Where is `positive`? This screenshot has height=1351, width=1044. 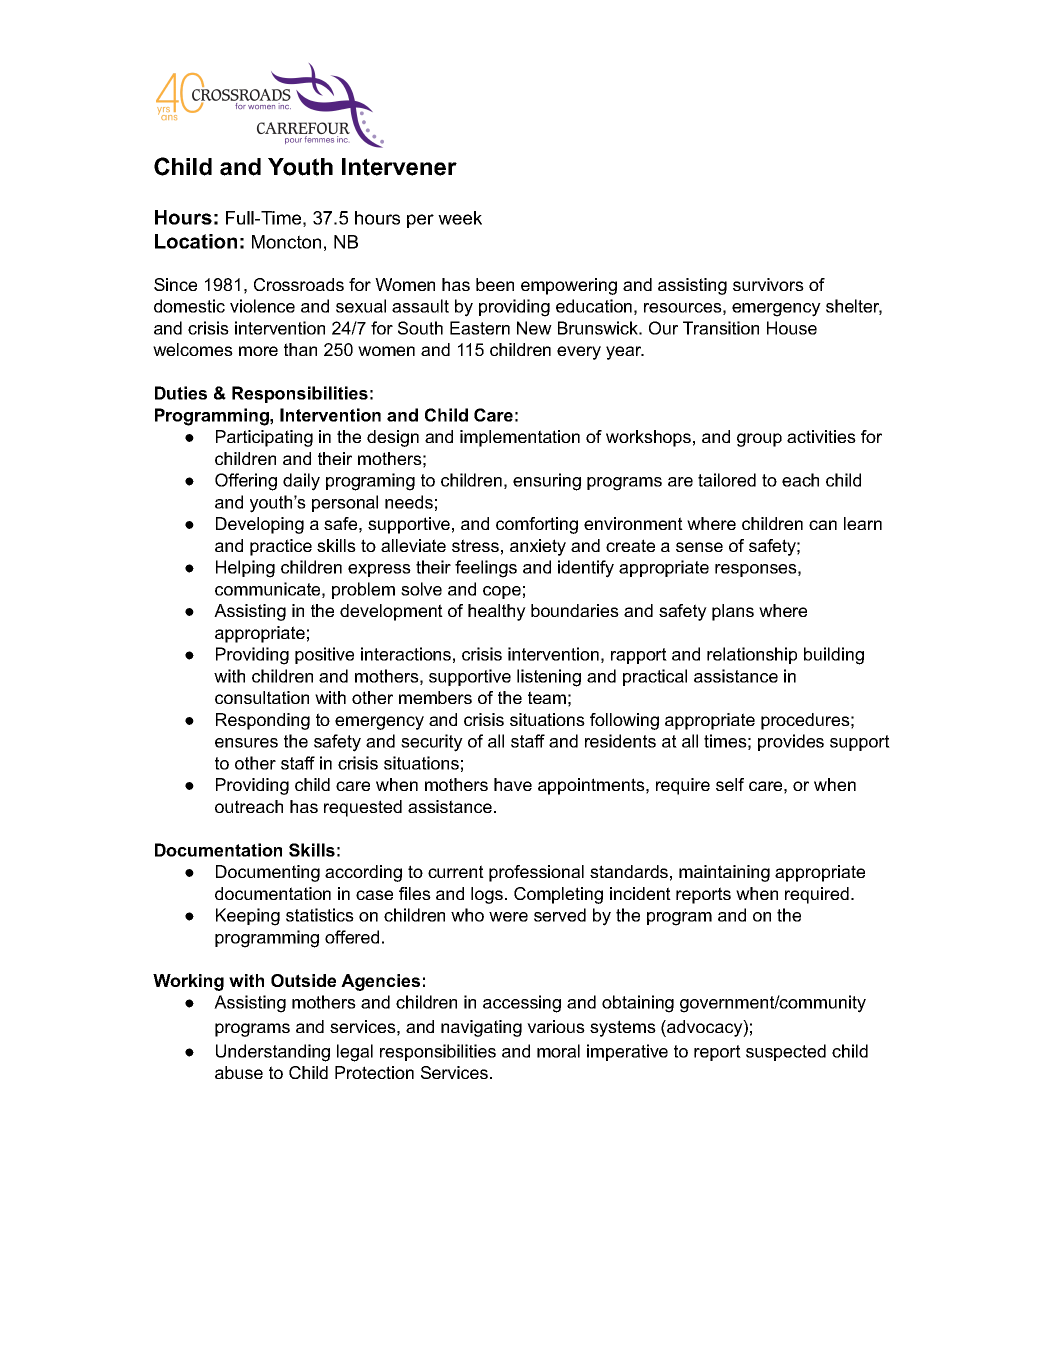 positive is located at coordinates (324, 655).
